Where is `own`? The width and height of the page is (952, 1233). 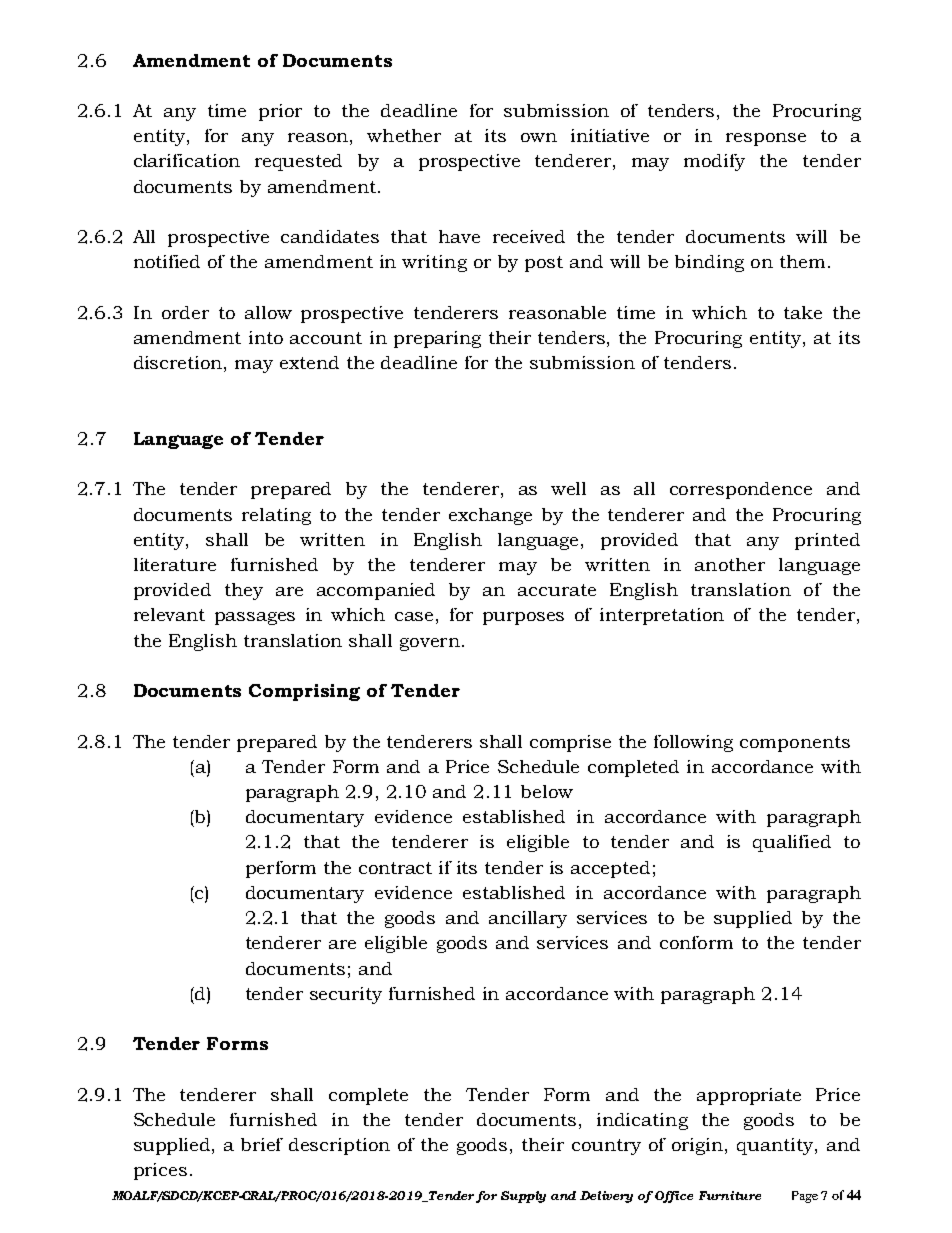 own is located at coordinates (539, 137).
